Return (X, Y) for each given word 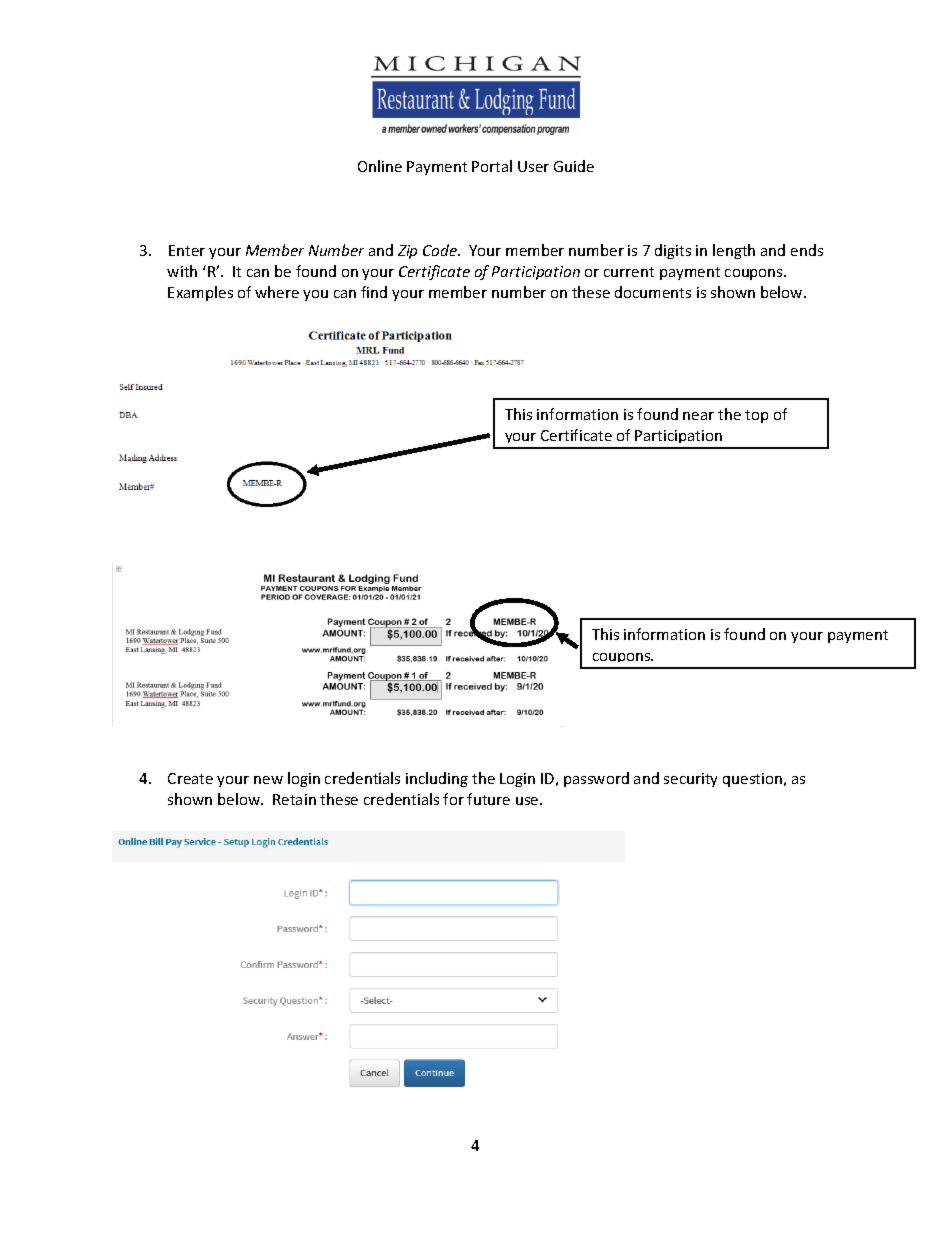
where (277, 292)
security (690, 780)
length (734, 251)
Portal (492, 166)
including (437, 779)
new (268, 780)
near (698, 416)
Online (380, 166)
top (756, 416)
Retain (294, 799)
